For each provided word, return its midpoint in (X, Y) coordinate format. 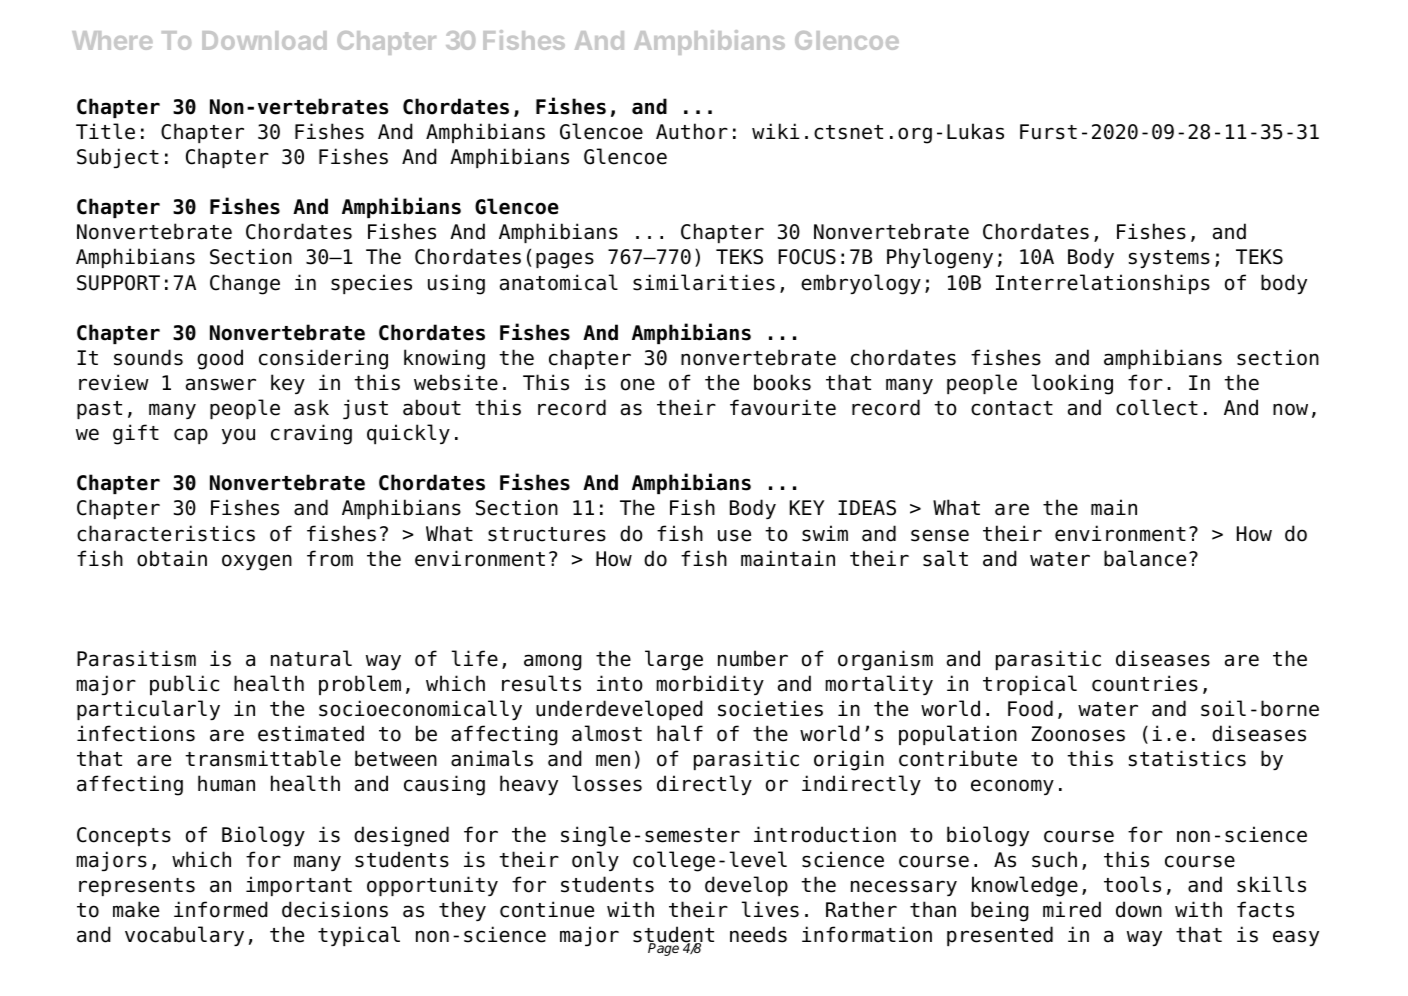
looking (1072, 384)
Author (692, 131)
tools (1132, 884)
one (638, 384)
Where (112, 40)
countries (1145, 683)
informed (221, 909)
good (220, 359)
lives (770, 909)
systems (1169, 259)
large (674, 660)
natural (311, 658)
